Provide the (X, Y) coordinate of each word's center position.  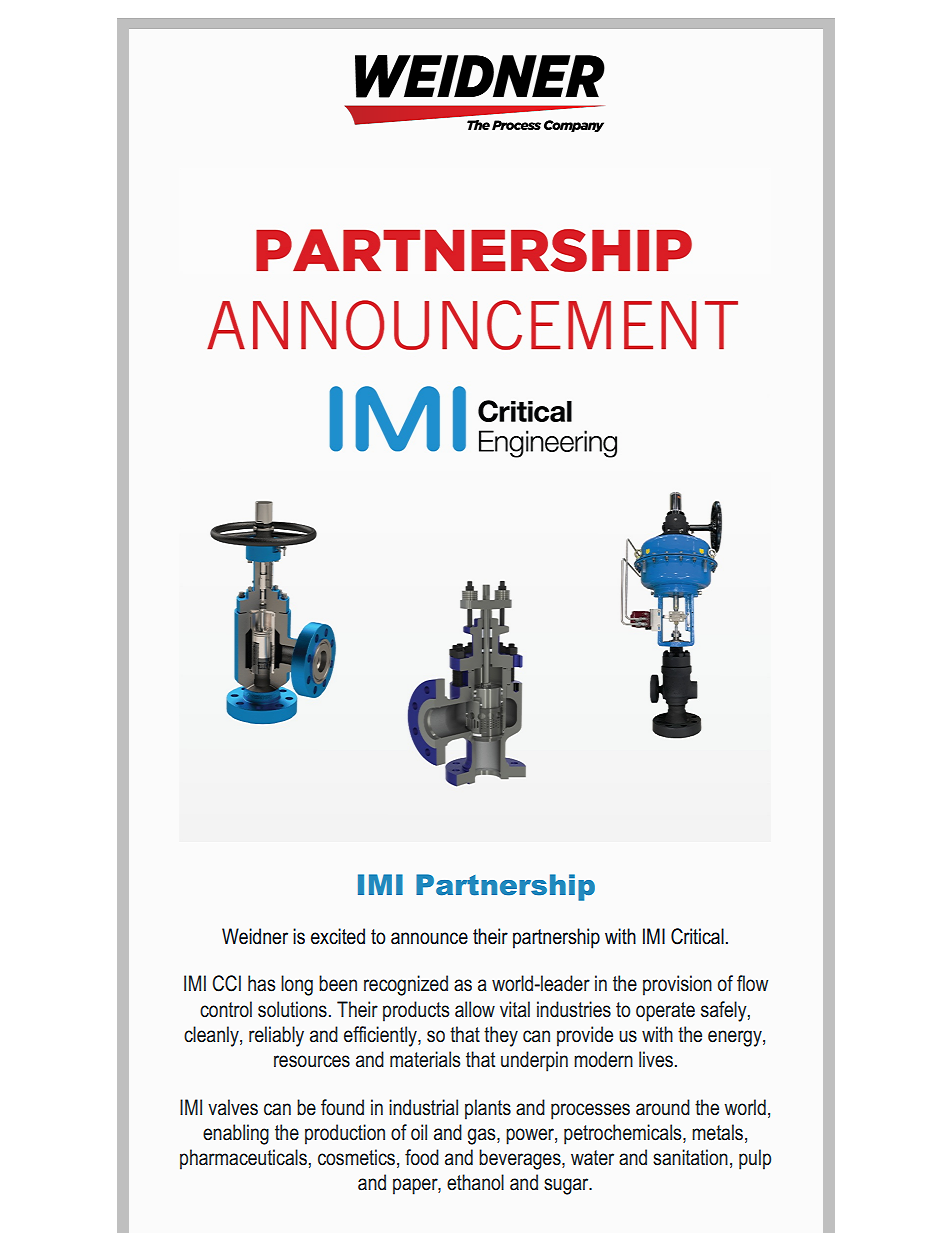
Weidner (255, 936)
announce (429, 938)
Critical (697, 936)
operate (665, 1012)
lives (656, 1059)
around (663, 1107)
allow (475, 1009)
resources (312, 1061)
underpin (534, 1061)
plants (488, 1109)
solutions (292, 1009)
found (342, 1107)
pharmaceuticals (243, 1159)
